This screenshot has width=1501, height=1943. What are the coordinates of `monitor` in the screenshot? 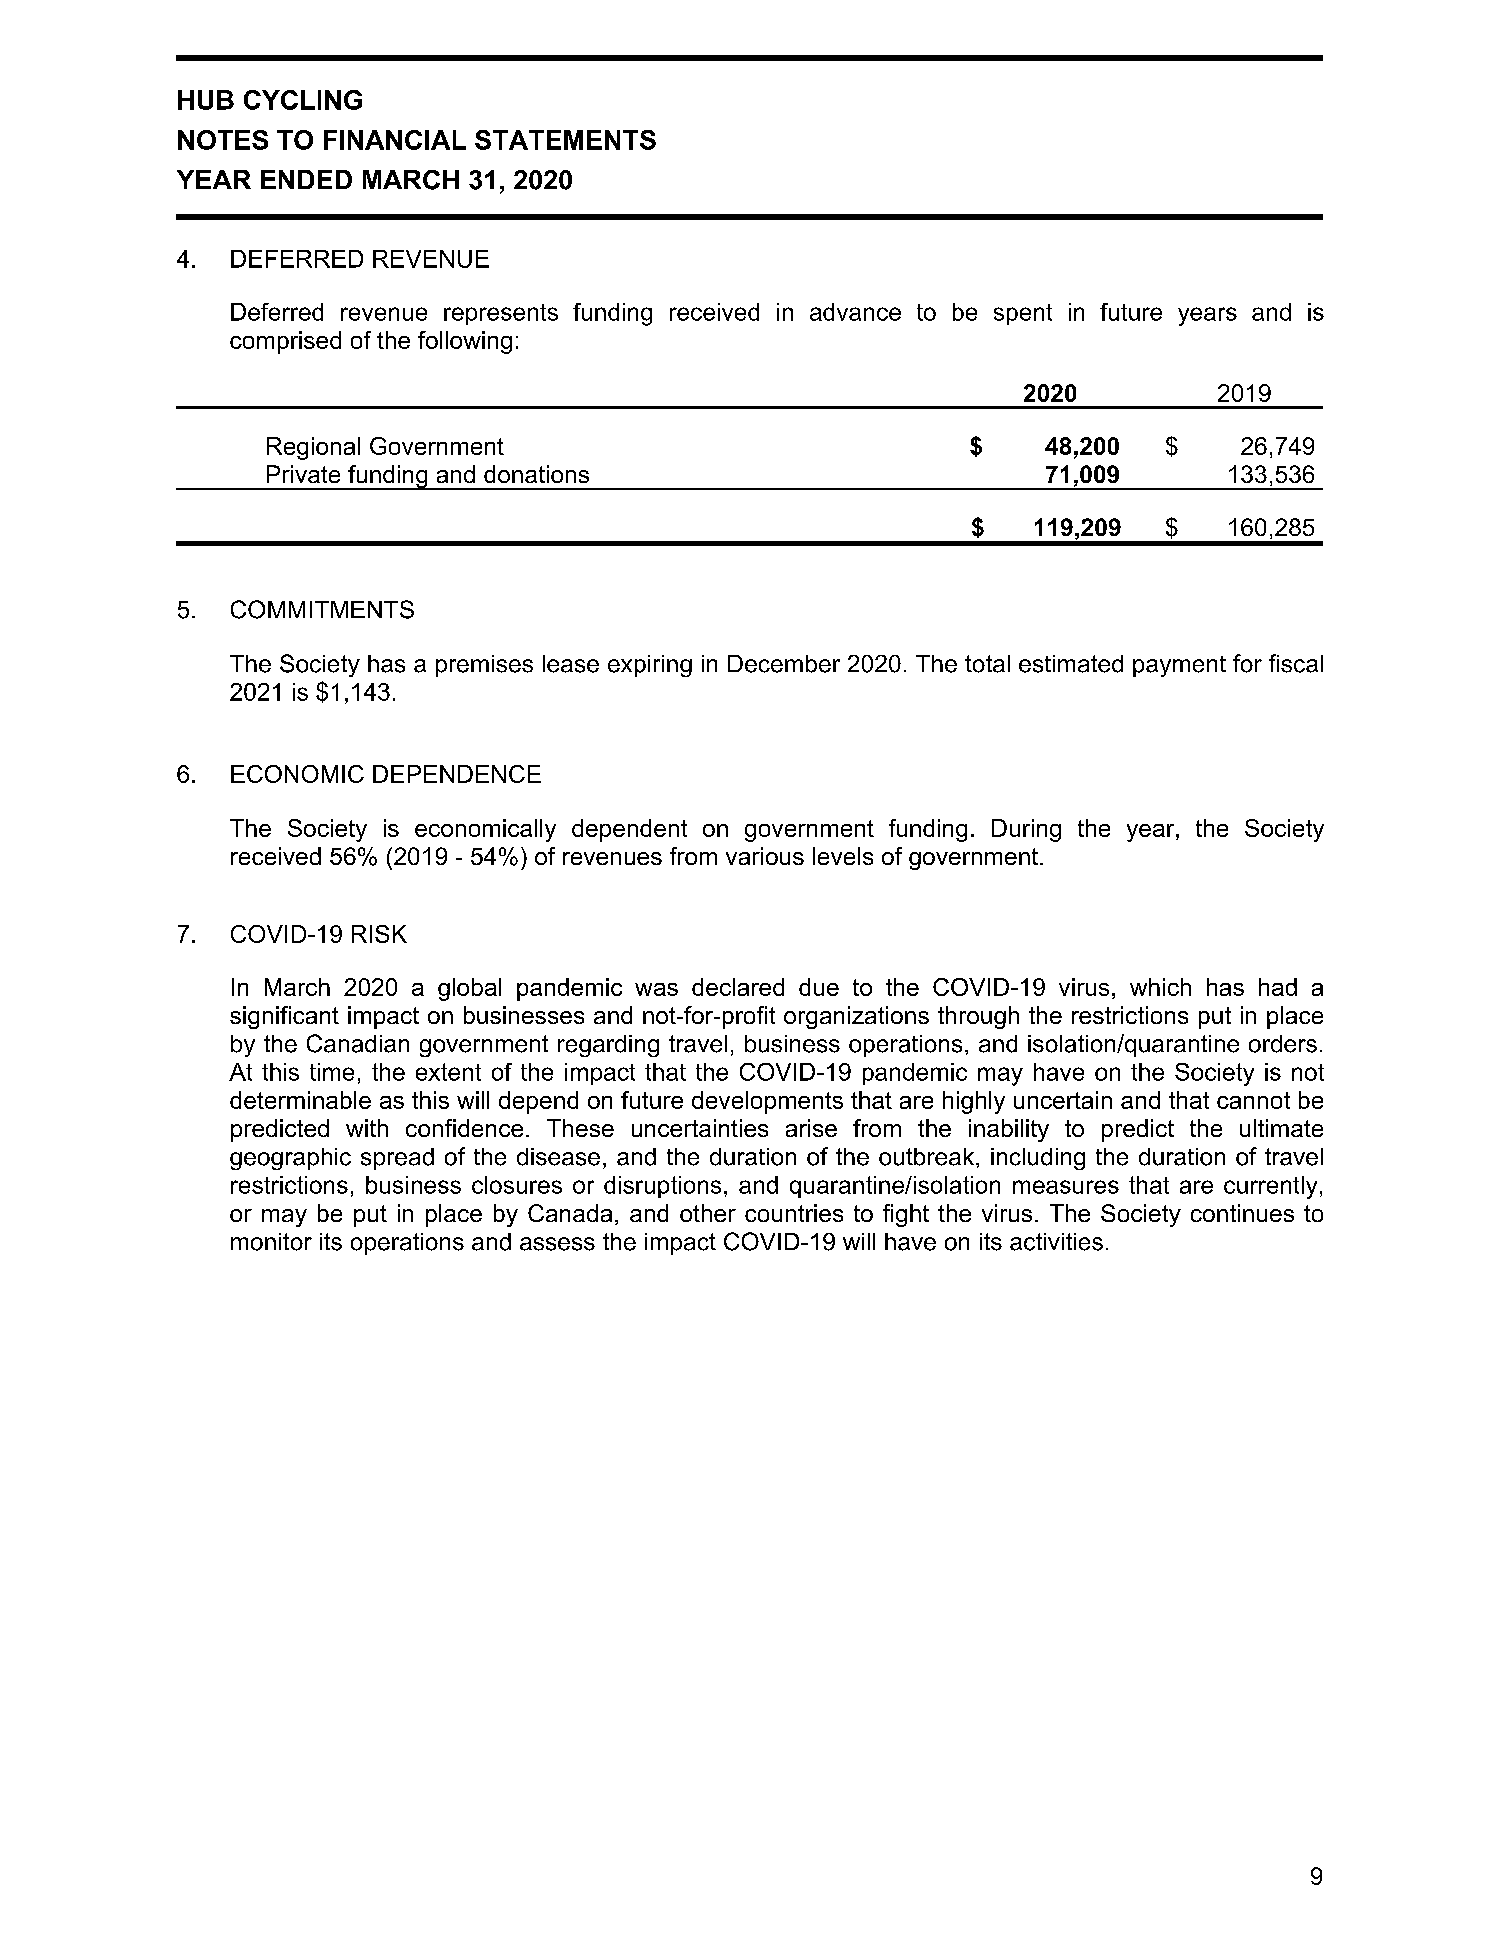 It's located at (271, 1242).
